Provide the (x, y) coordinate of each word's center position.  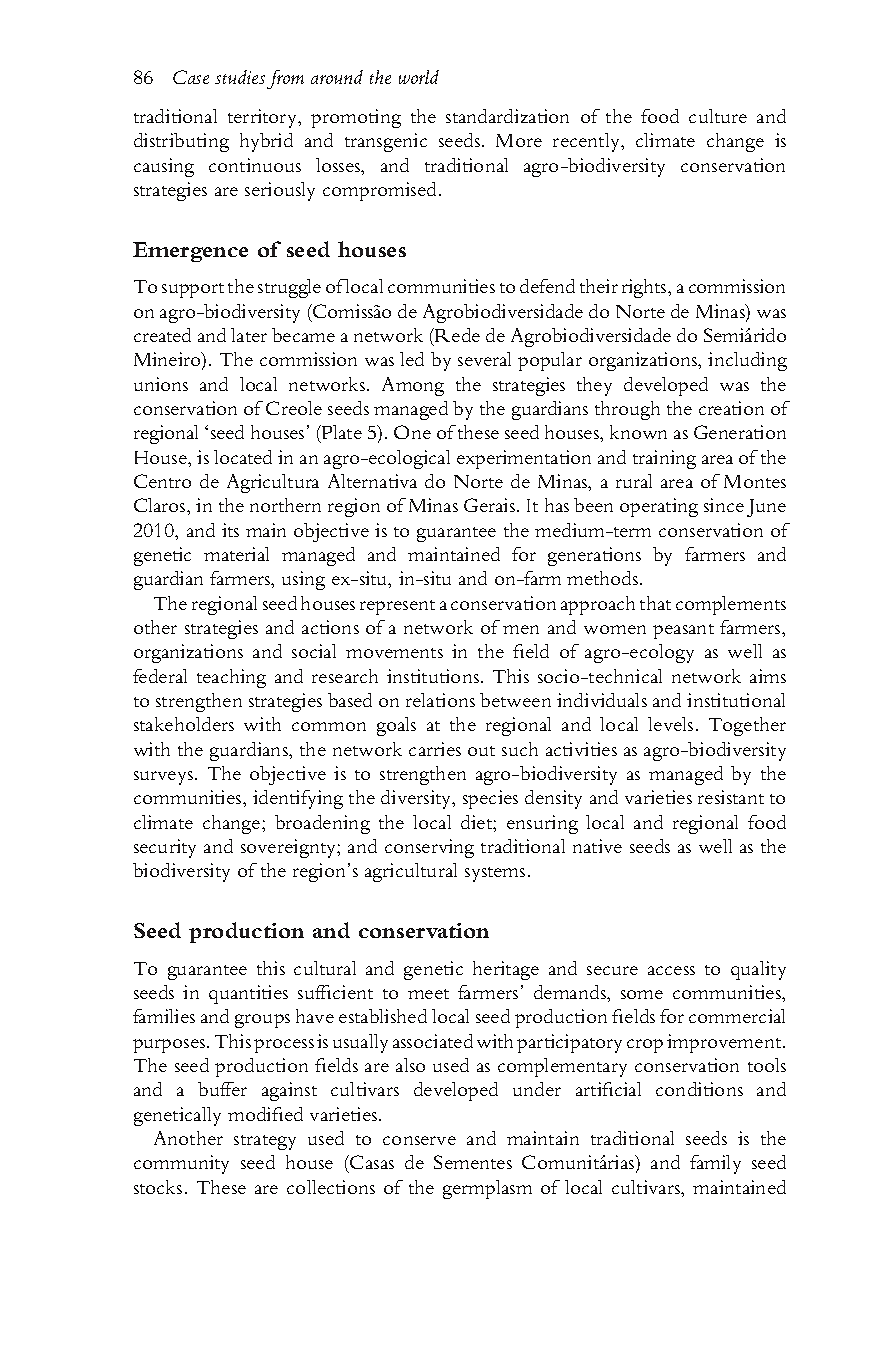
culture (718, 116)
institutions (433, 676)
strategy (265, 1142)
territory (263, 118)
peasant (683, 631)
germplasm (487, 1189)
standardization (507, 116)
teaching (231, 678)
